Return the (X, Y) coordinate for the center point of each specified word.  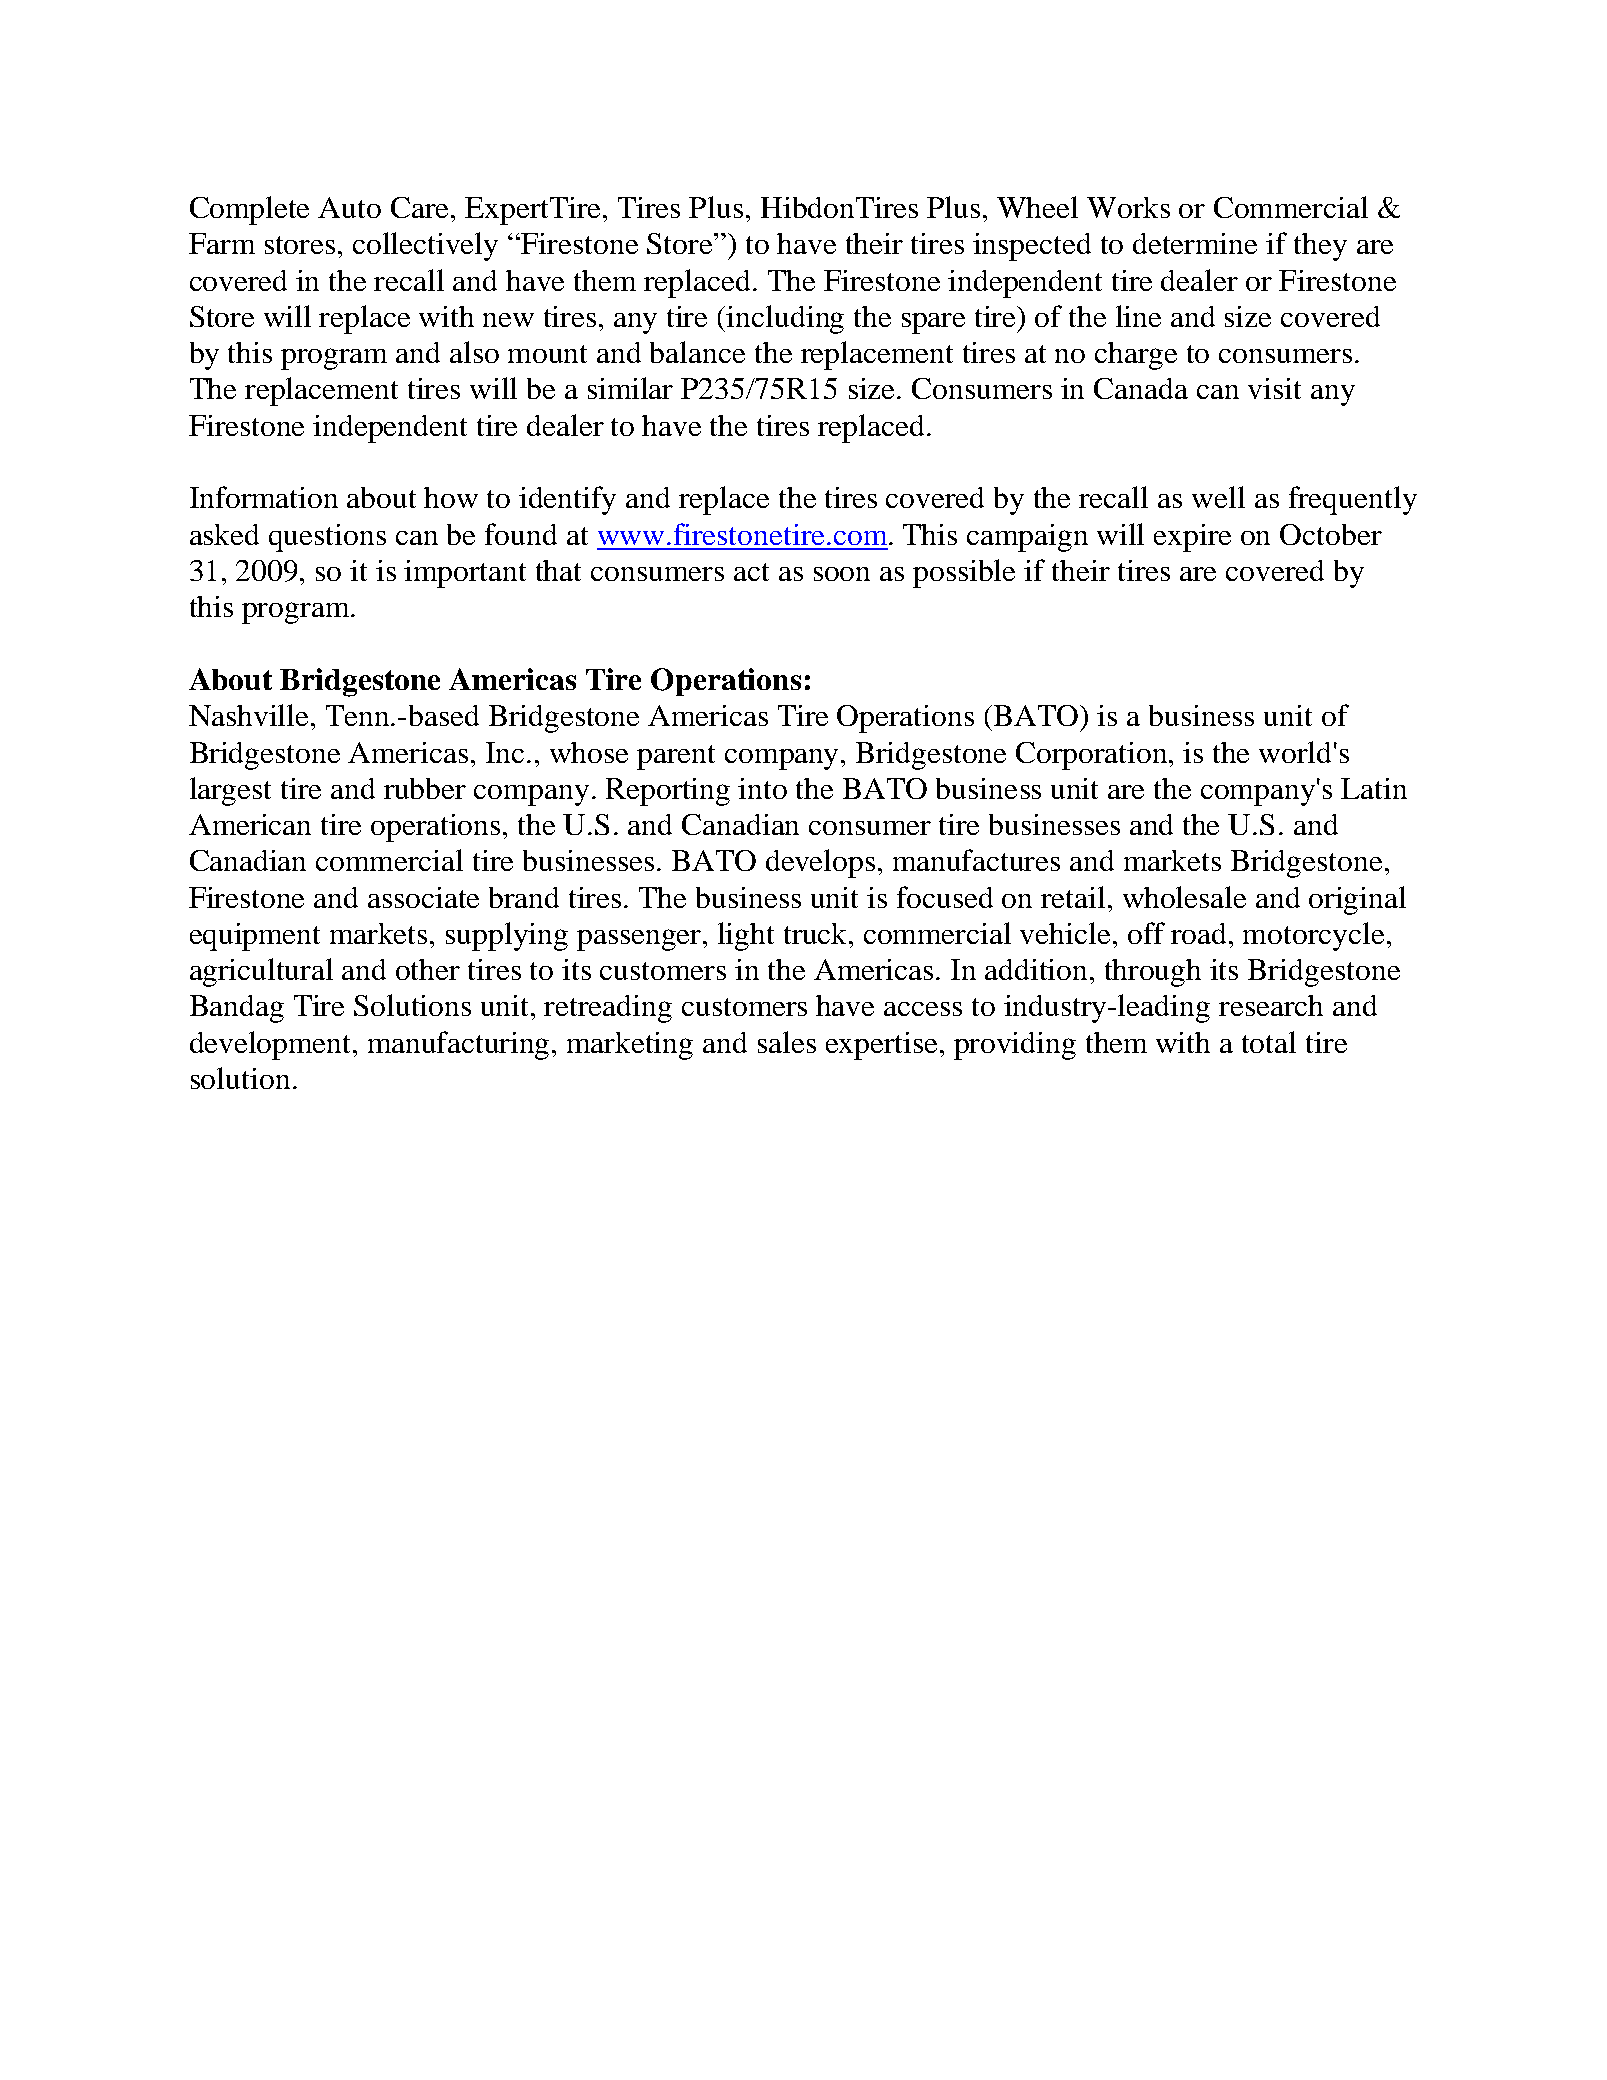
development (272, 1045)
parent (676, 757)
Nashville (250, 715)
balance (697, 352)
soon (842, 574)
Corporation (1093, 756)
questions (327, 538)
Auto (349, 207)
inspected (1032, 247)
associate (423, 897)
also (474, 352)
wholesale (1184, 897)
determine (1195, 243)
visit (1274, 388)
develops (820, 863)
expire (1192, 538)
